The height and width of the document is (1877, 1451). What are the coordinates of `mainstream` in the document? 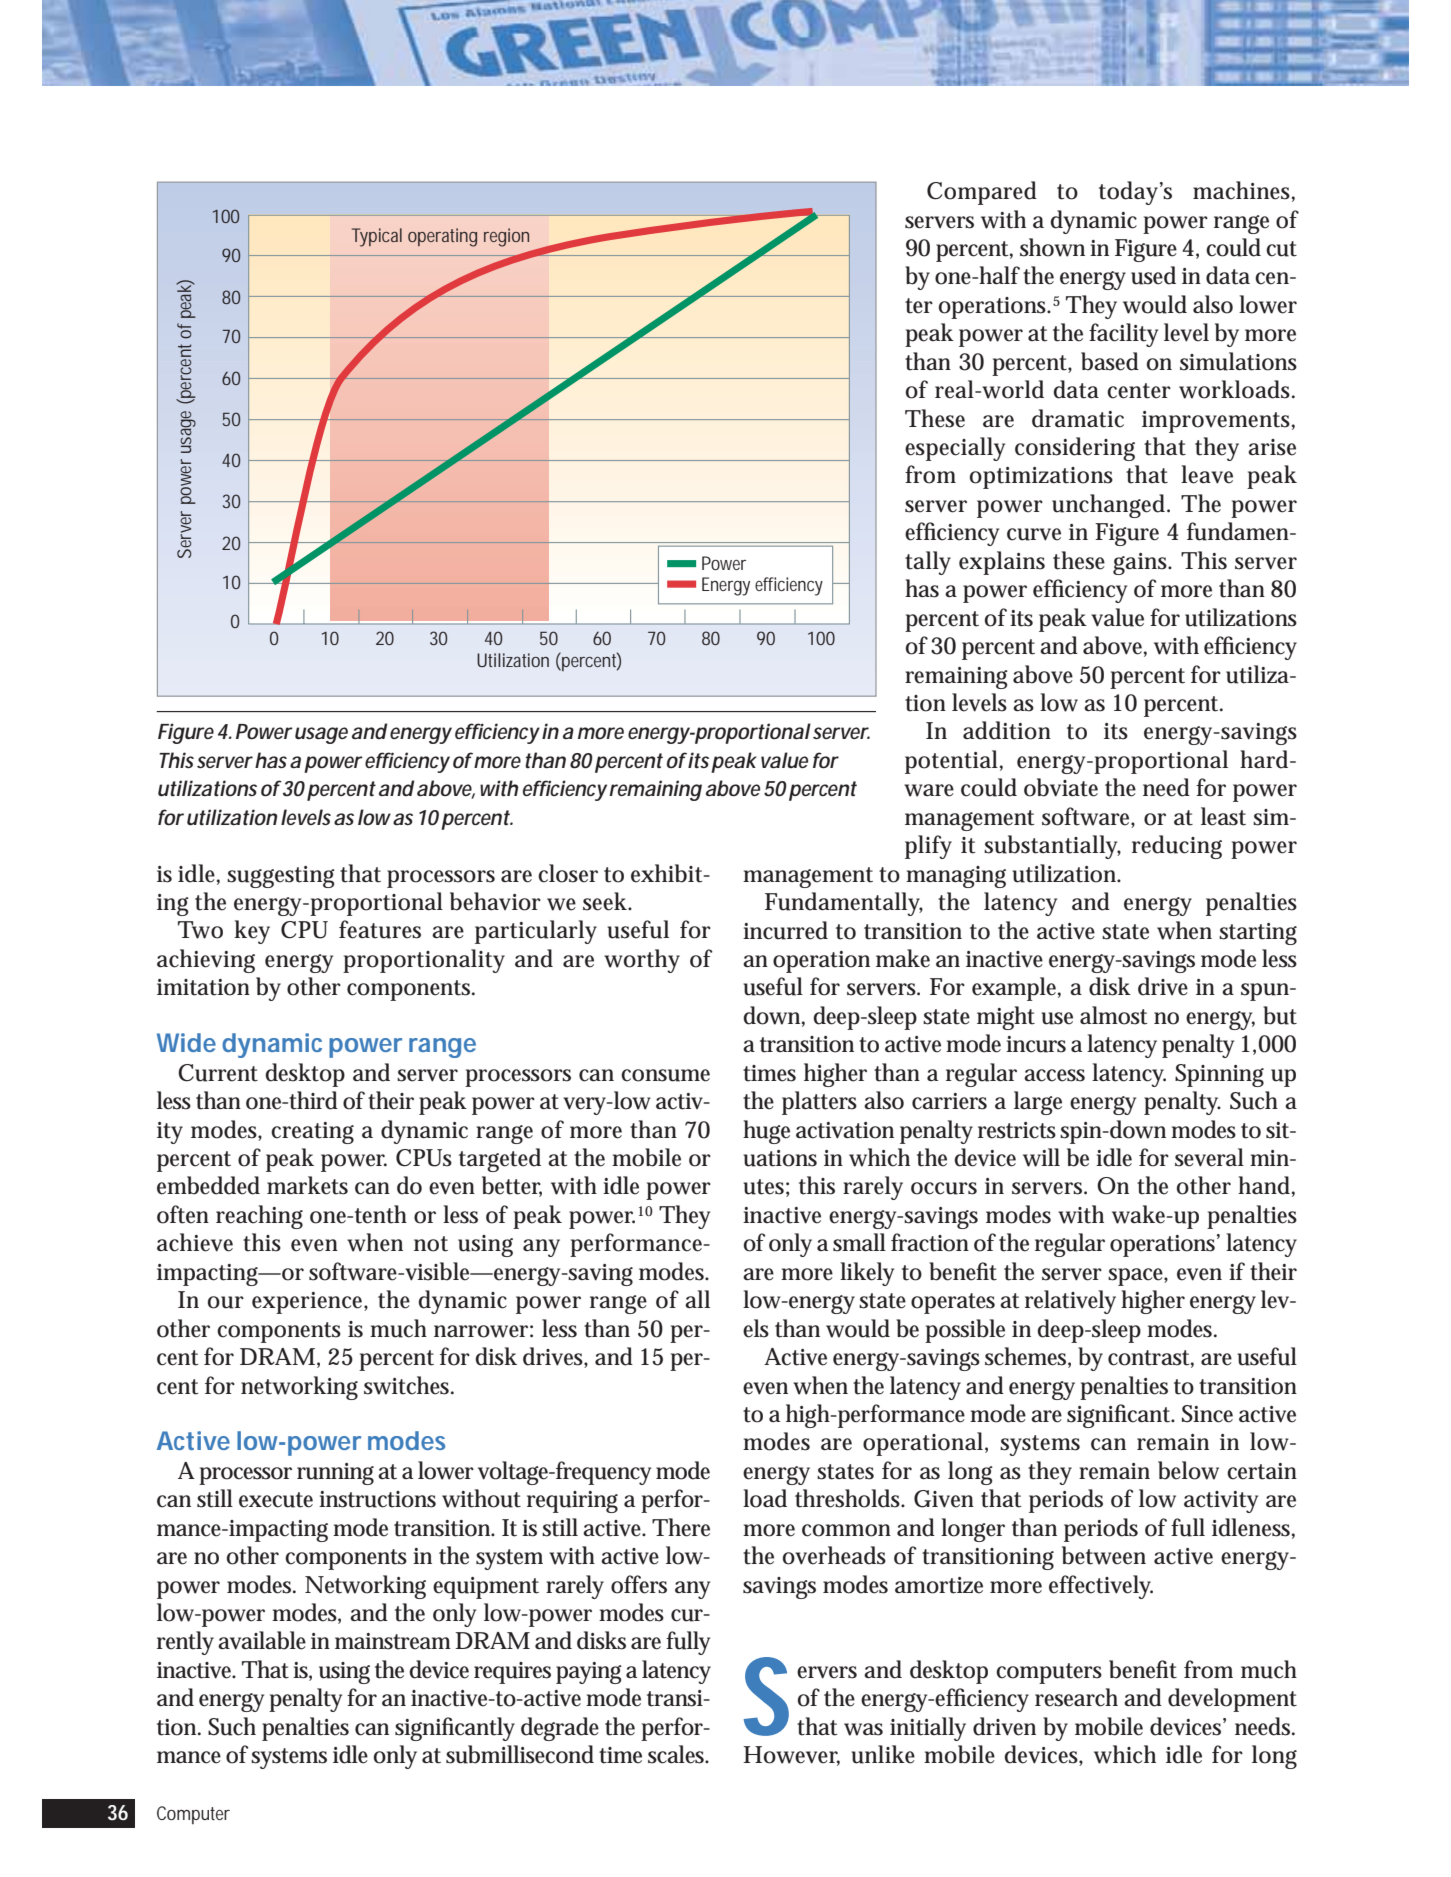 It's located at (393, 1641).
